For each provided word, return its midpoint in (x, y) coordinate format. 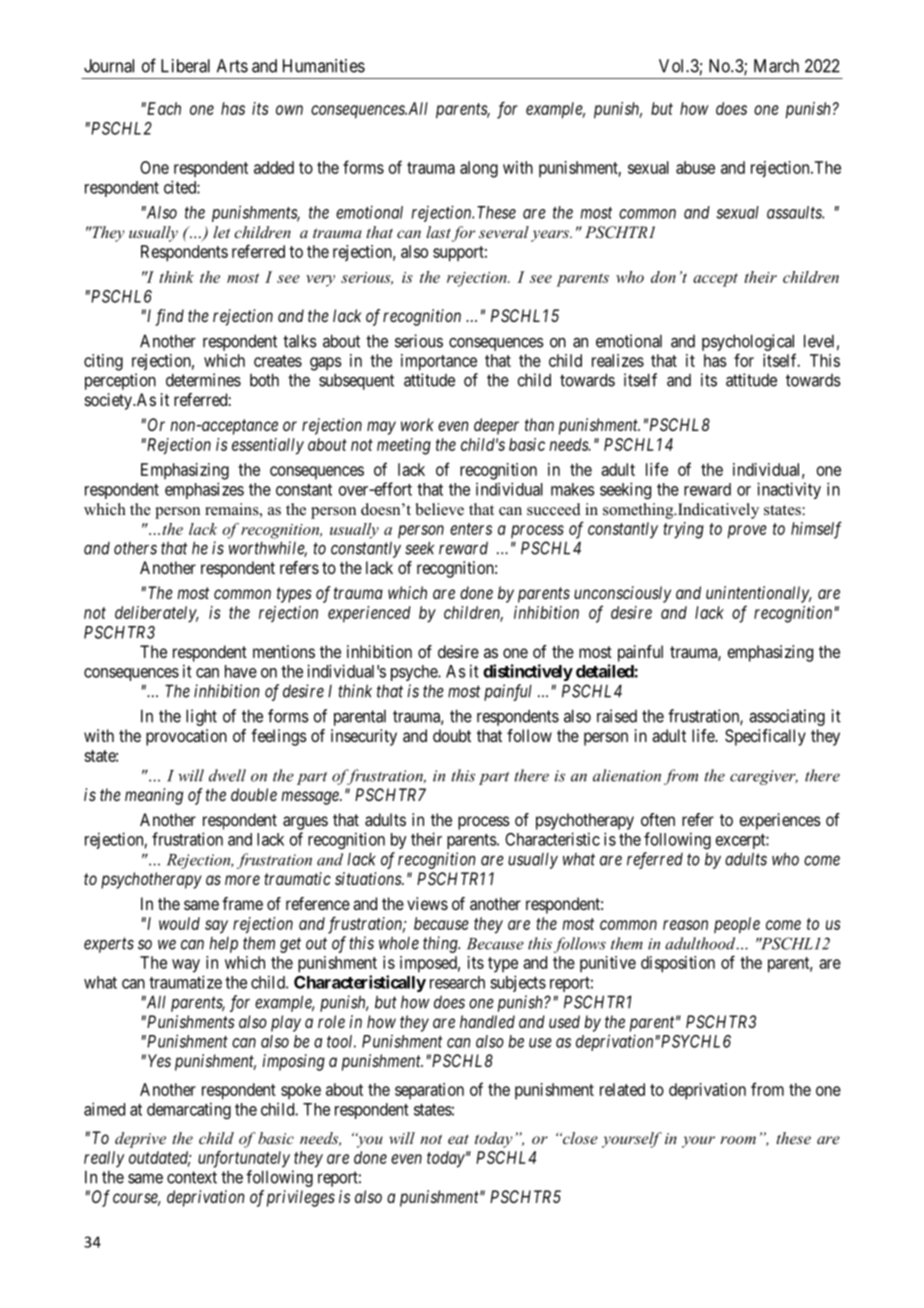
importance (439, 362)
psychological (748, 342)
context (192, 1177)
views (427, 903)
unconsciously (622, 594)
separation (429, 1091)
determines (203, 380)
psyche (415, 673)
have (241, 671)
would (179, 923)
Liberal (185, 66)
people (737, 925)
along (479, 169)
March (776, 66)
